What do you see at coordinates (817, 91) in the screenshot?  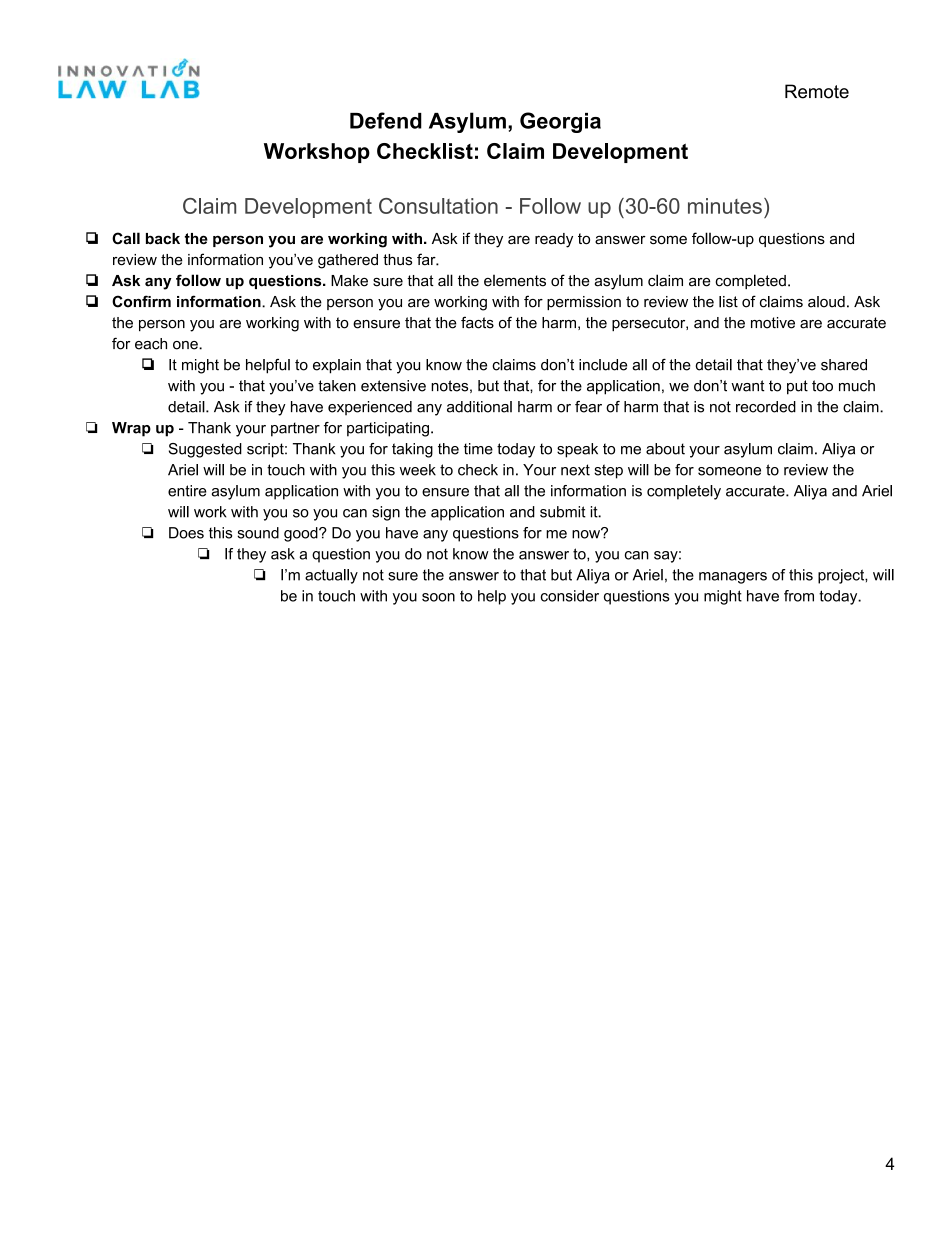 I see `Remote` at bounding box center [817, 91].
